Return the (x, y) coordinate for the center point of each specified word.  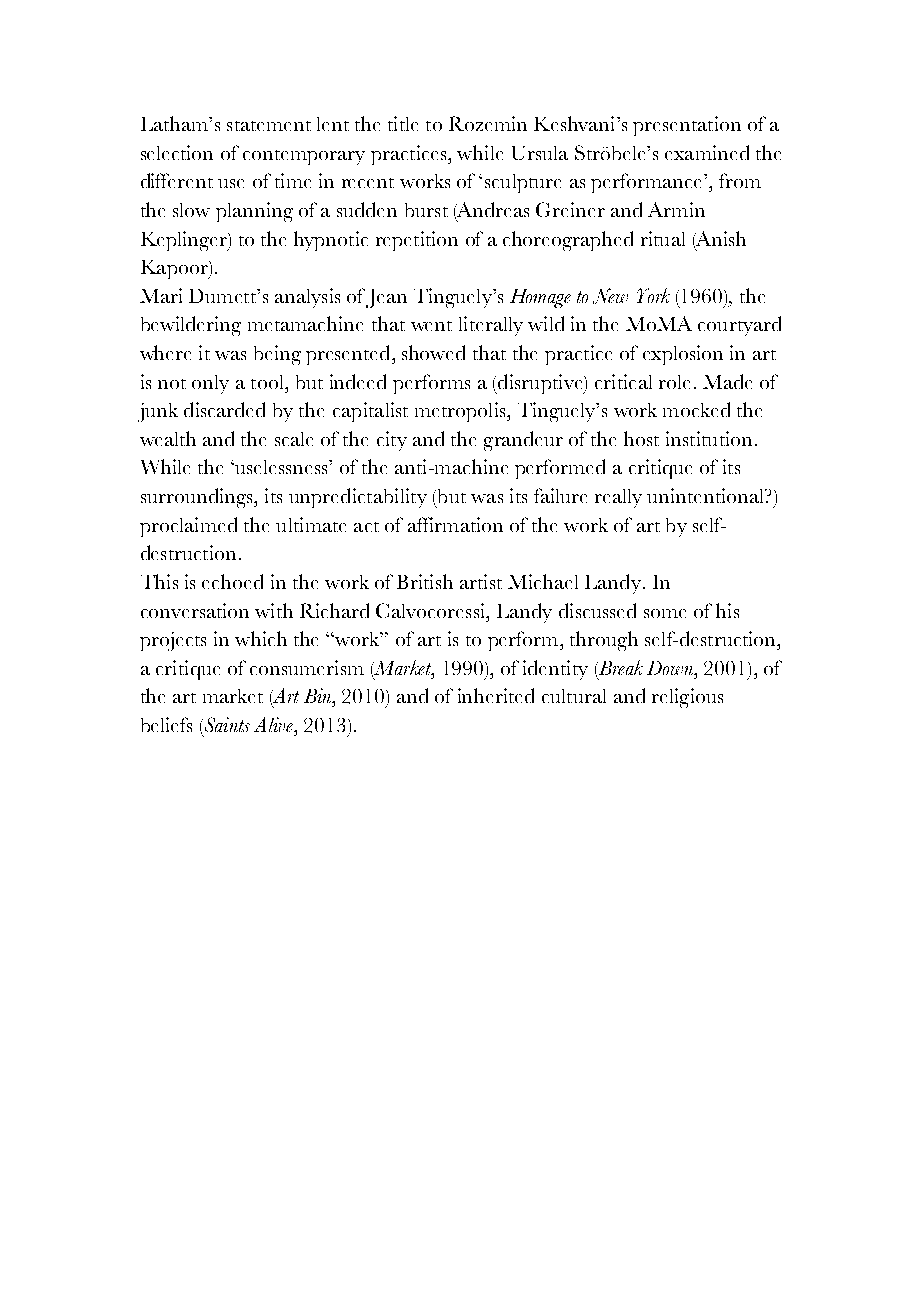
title (403, 123)
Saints (226, 724)
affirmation (455, 524)
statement (269, 126)
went (431, 326)
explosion (683, 355)
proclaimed (188, 527)
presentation (687, 126)
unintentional (707, 495)
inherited (496, 695)
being (277, 355)
